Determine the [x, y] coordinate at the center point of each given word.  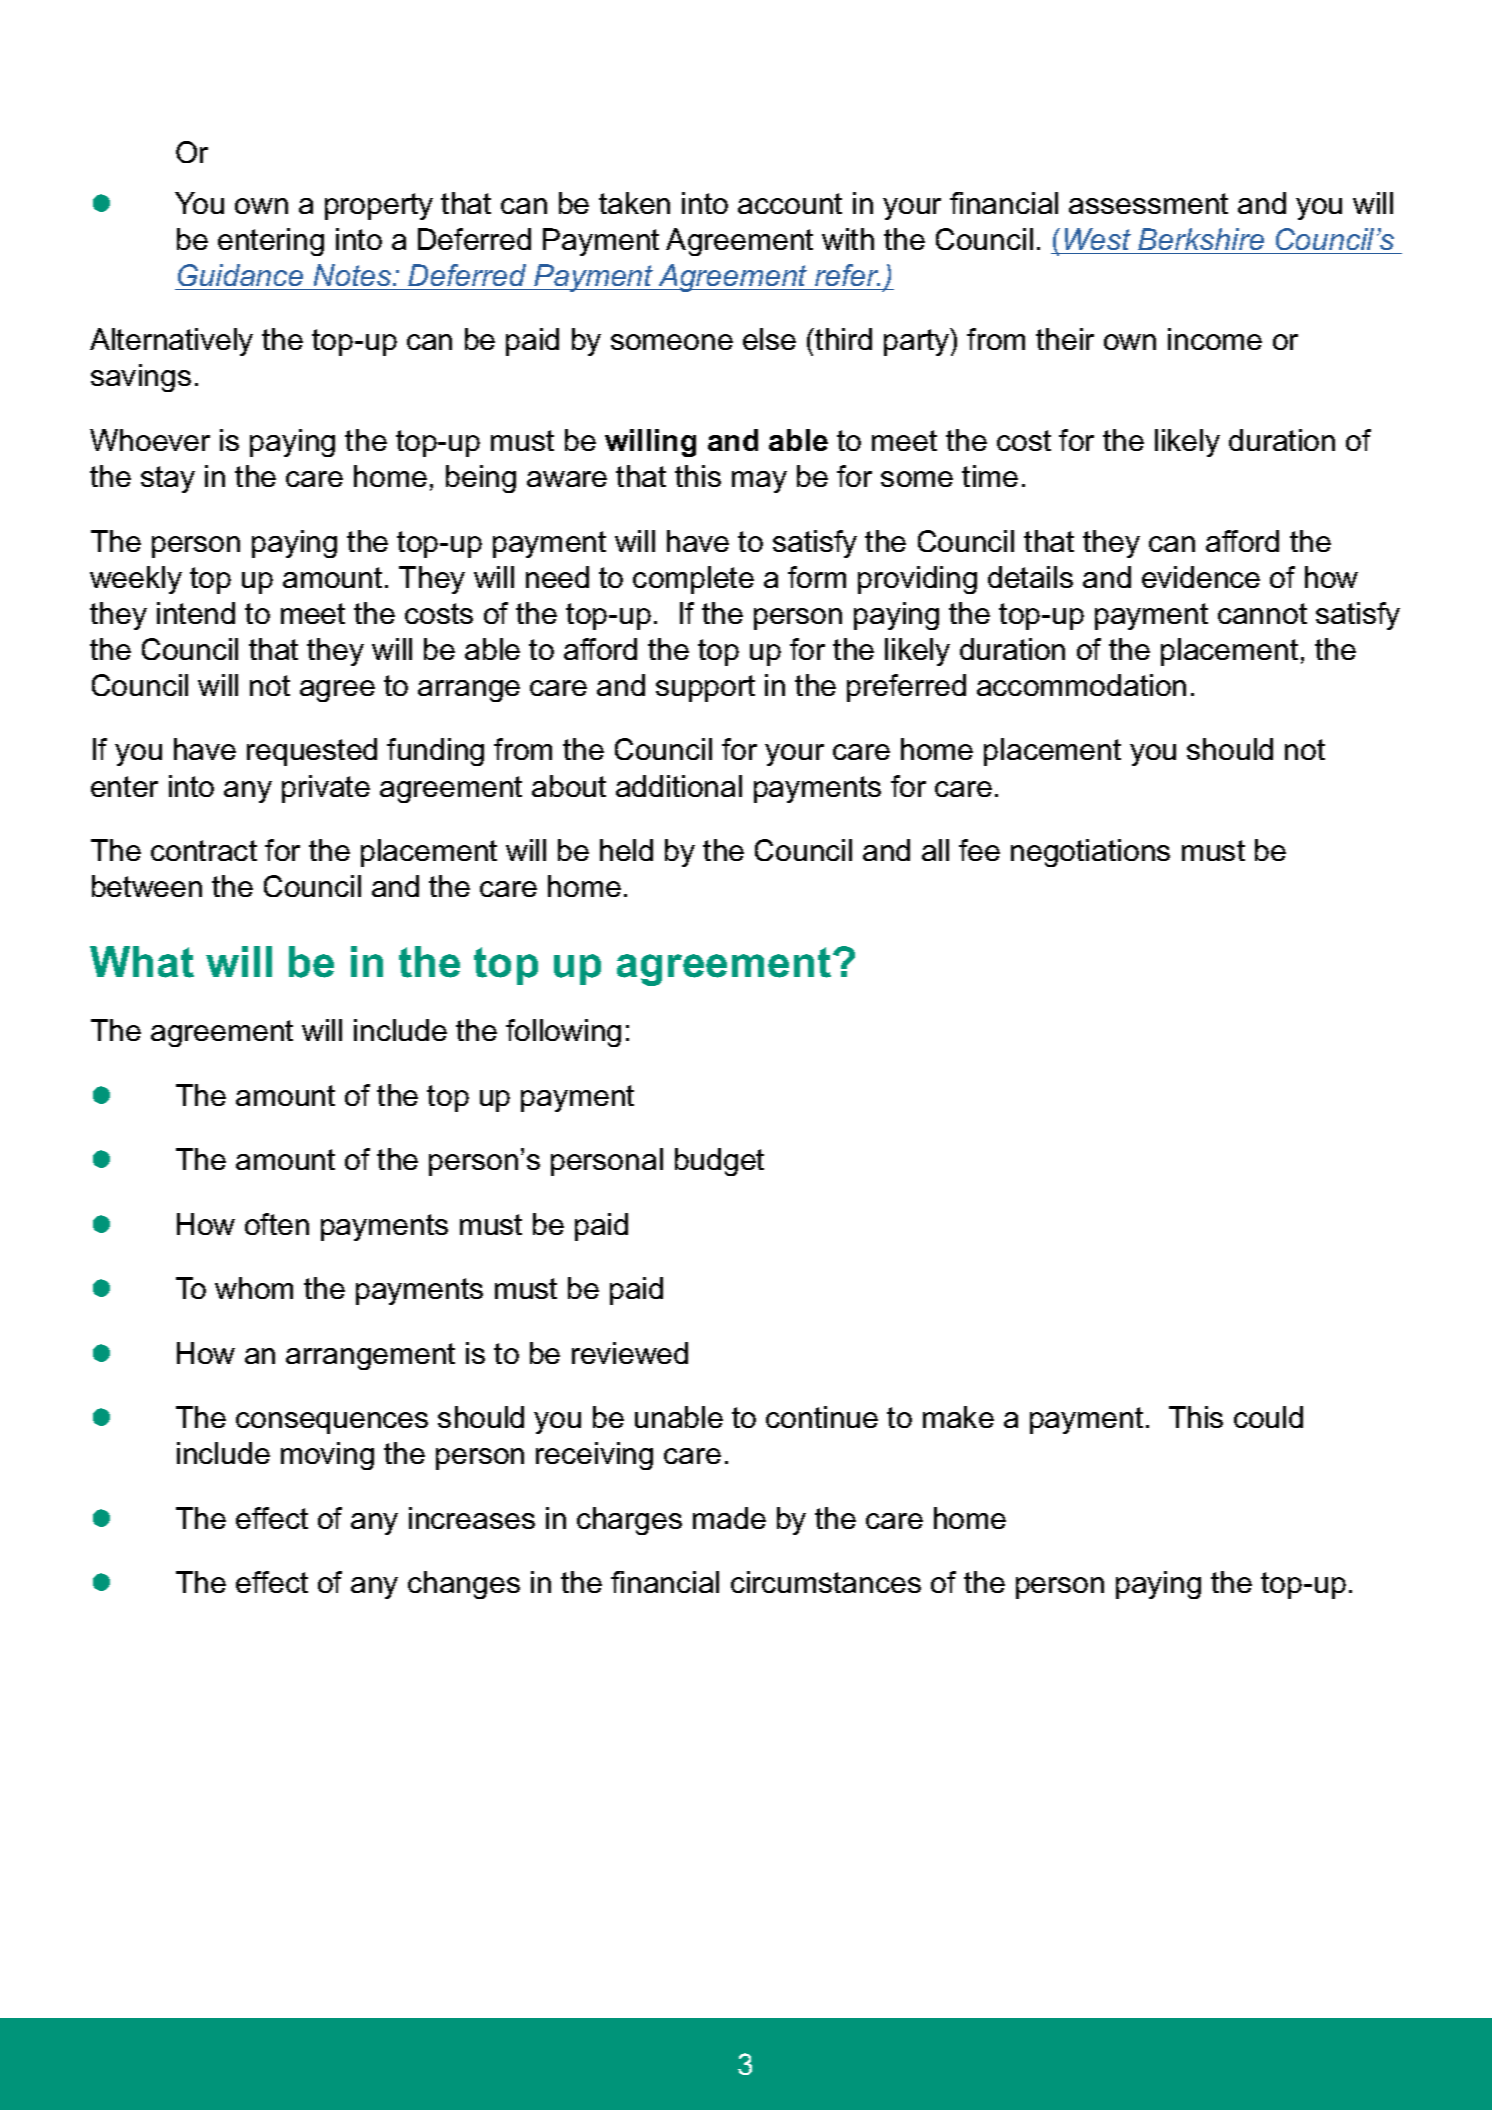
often [277, 1224]
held [626, 850]
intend [196, 613]
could [1268, 1417]
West [1098, 239]
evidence [1201, 577]
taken [634, 203]
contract [204, 850]
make [958, 1417]
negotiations [1090, 853]
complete [693, 580]
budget [719, 1162]
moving [327, 1456]
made [729, 1518]
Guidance [240, 275]
